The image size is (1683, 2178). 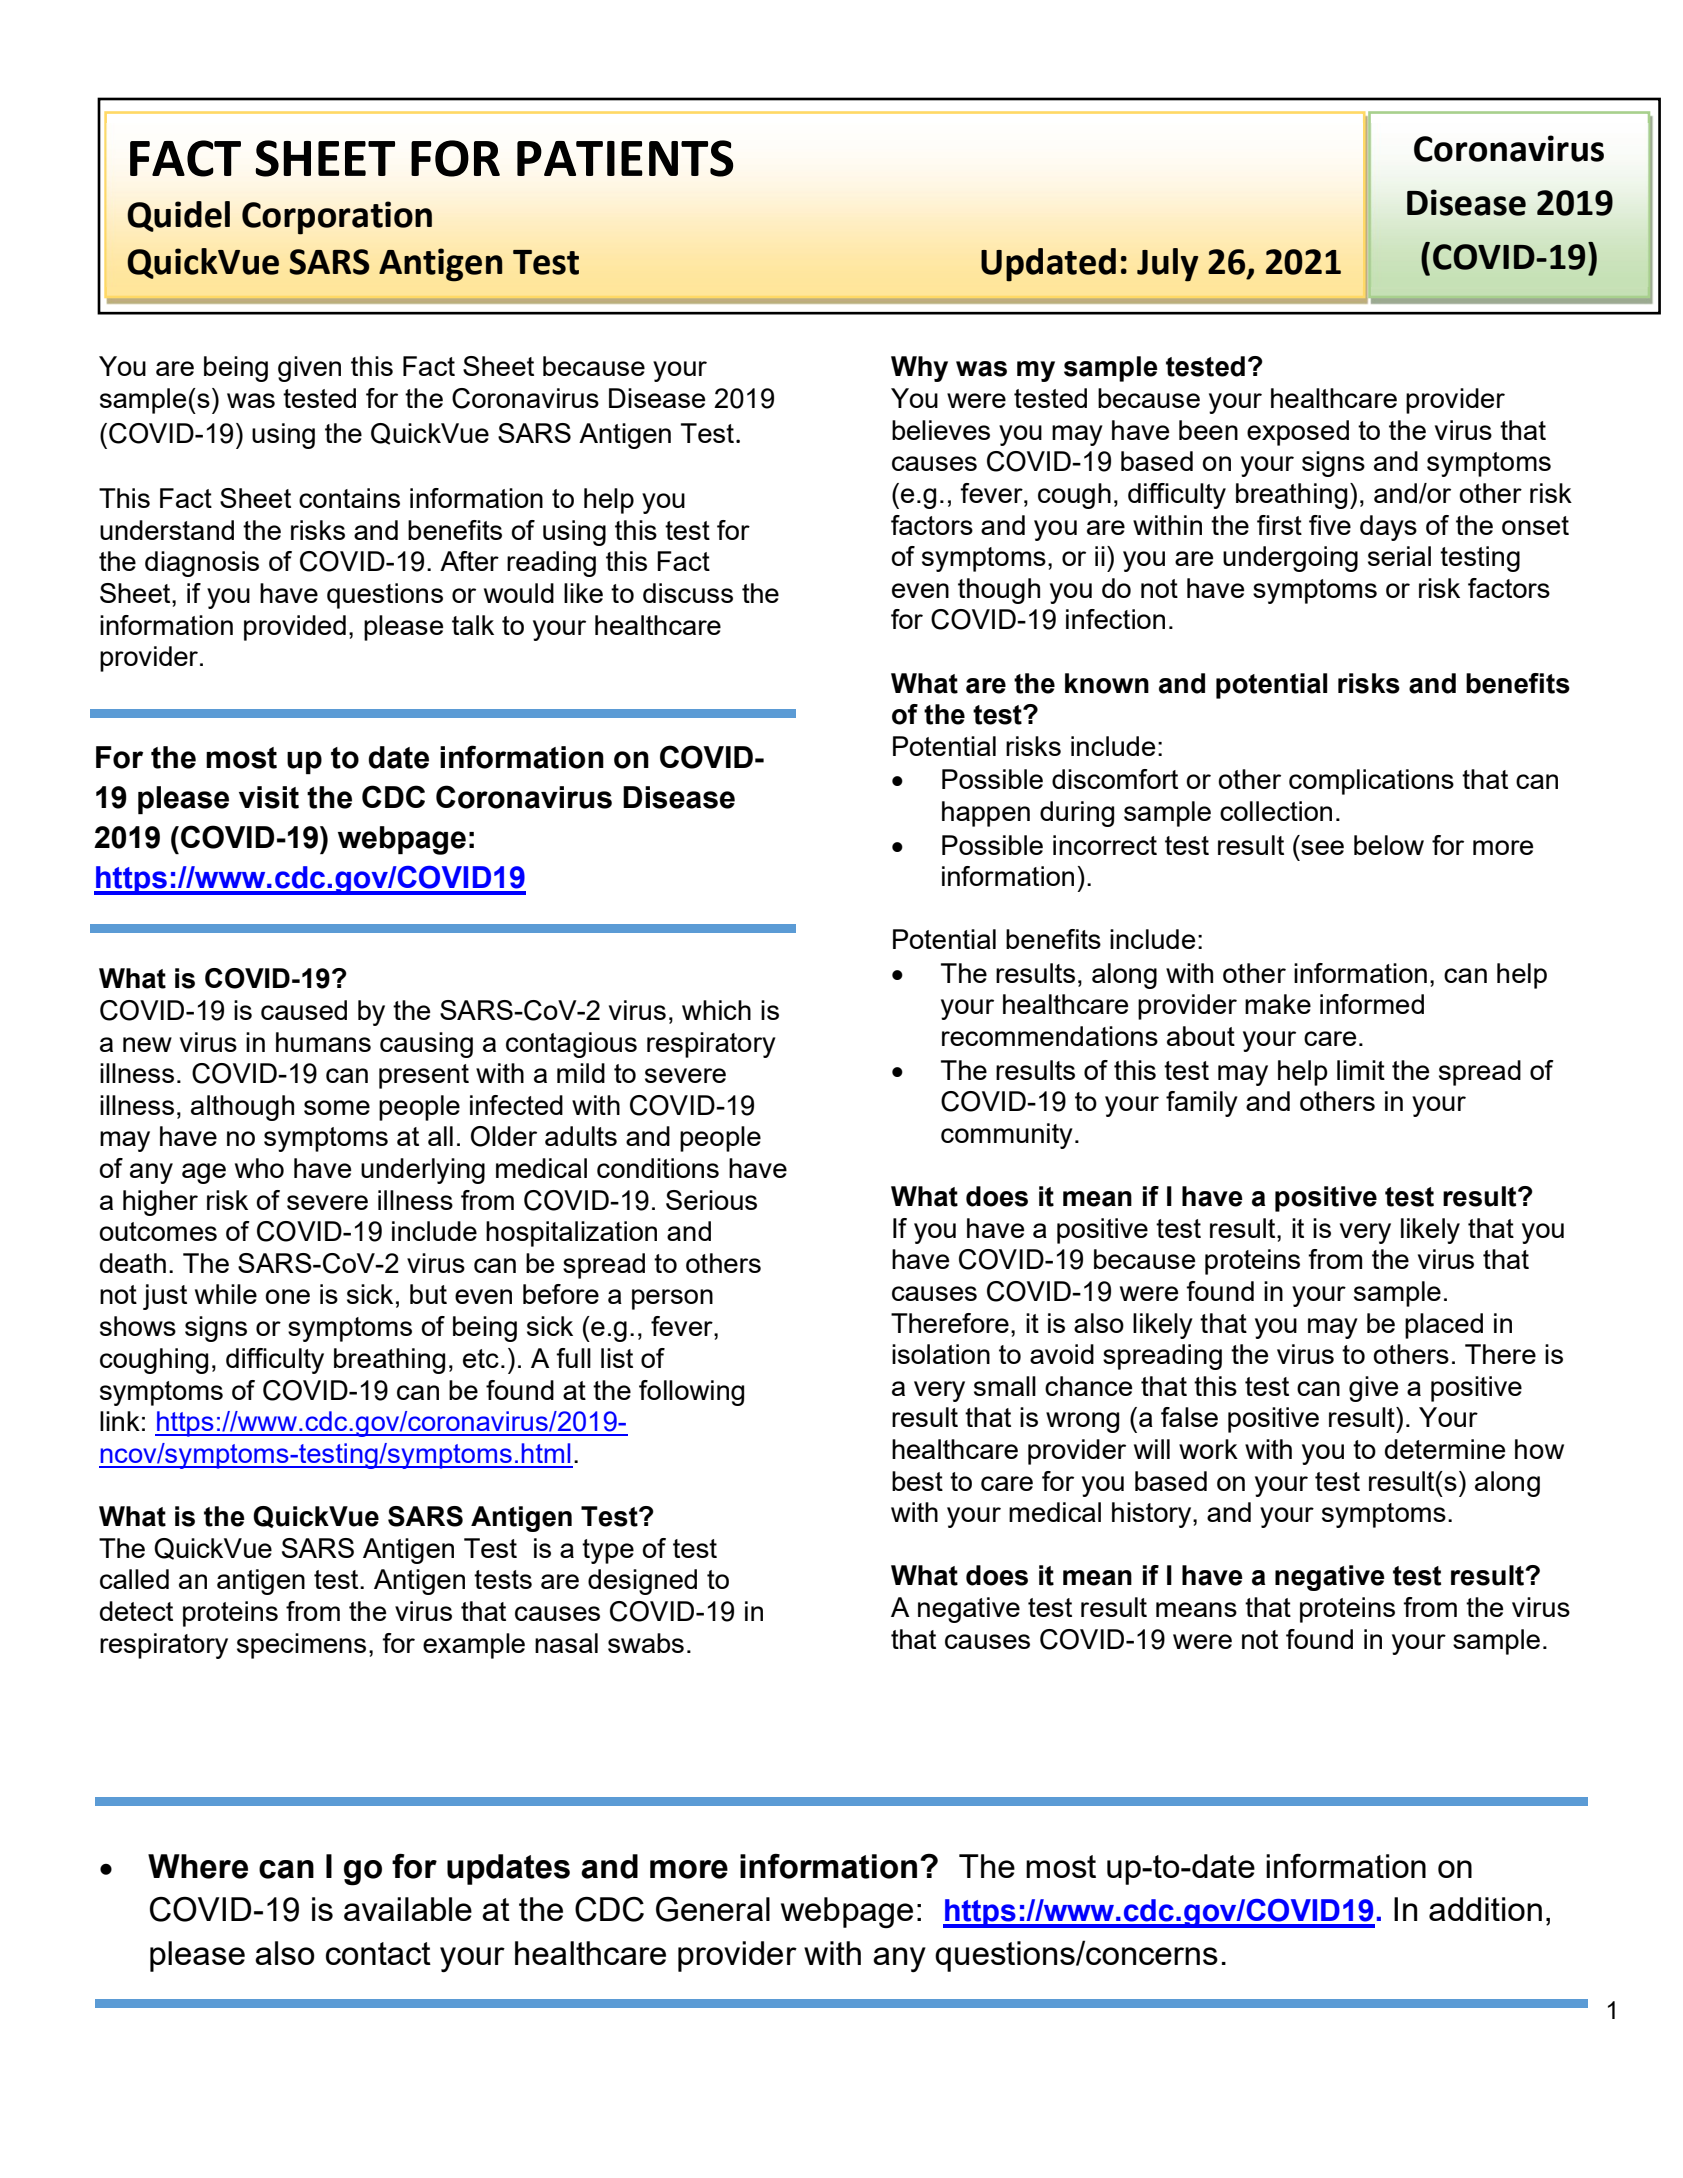 What do you see at coordinates (337, 218) in the image?
I see `Corporation` at bounding box center [337, 218].
